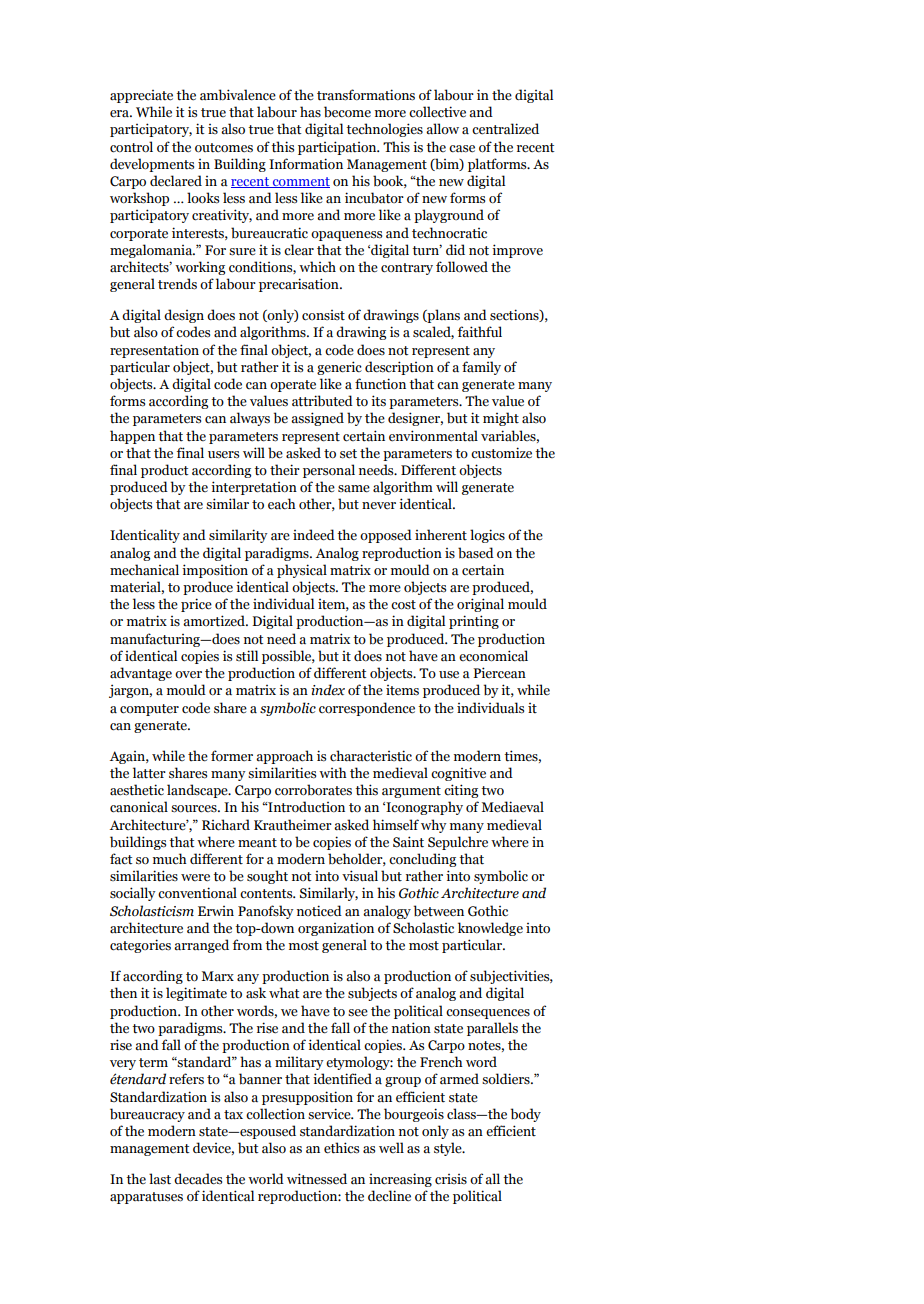 The image size is (924, 1304). I want to click on case, so click(462, 149).
